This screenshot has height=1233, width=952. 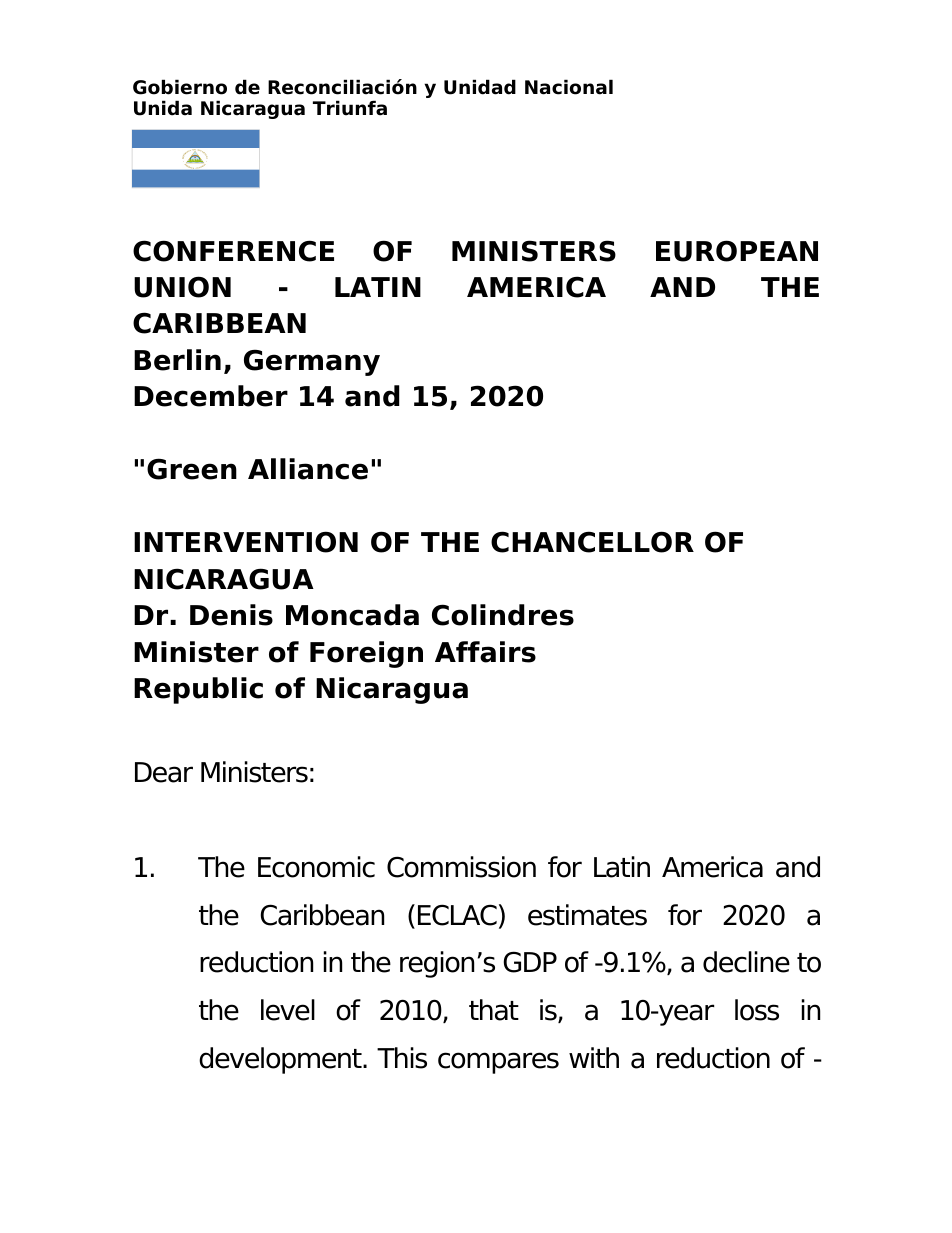 What do you see at coordinates (592, 542) in the screenshot?
I see `CHANCELLOR` at bounding box center [592, 542].
